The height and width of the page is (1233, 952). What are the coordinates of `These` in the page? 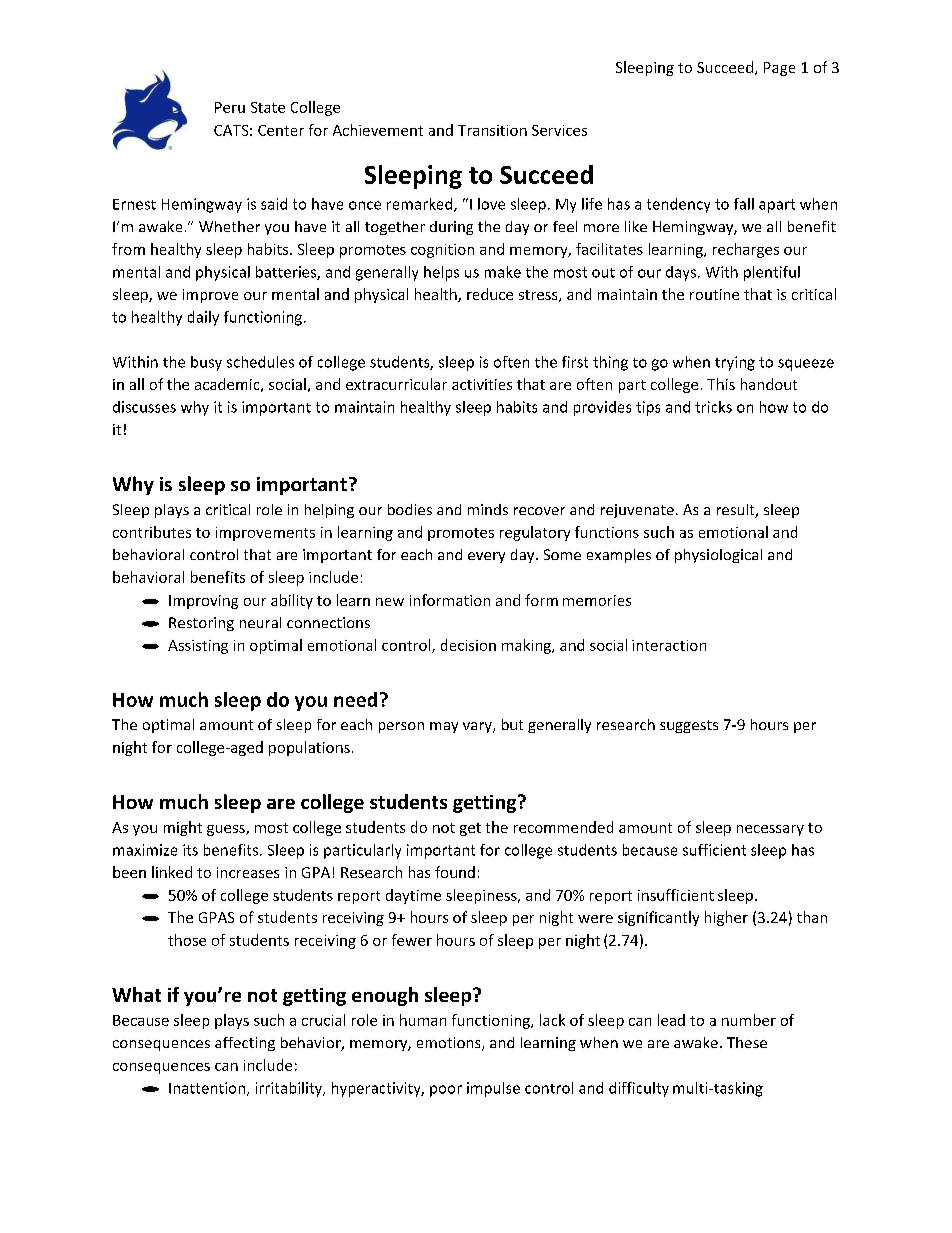 It's located at (747, 1042).
